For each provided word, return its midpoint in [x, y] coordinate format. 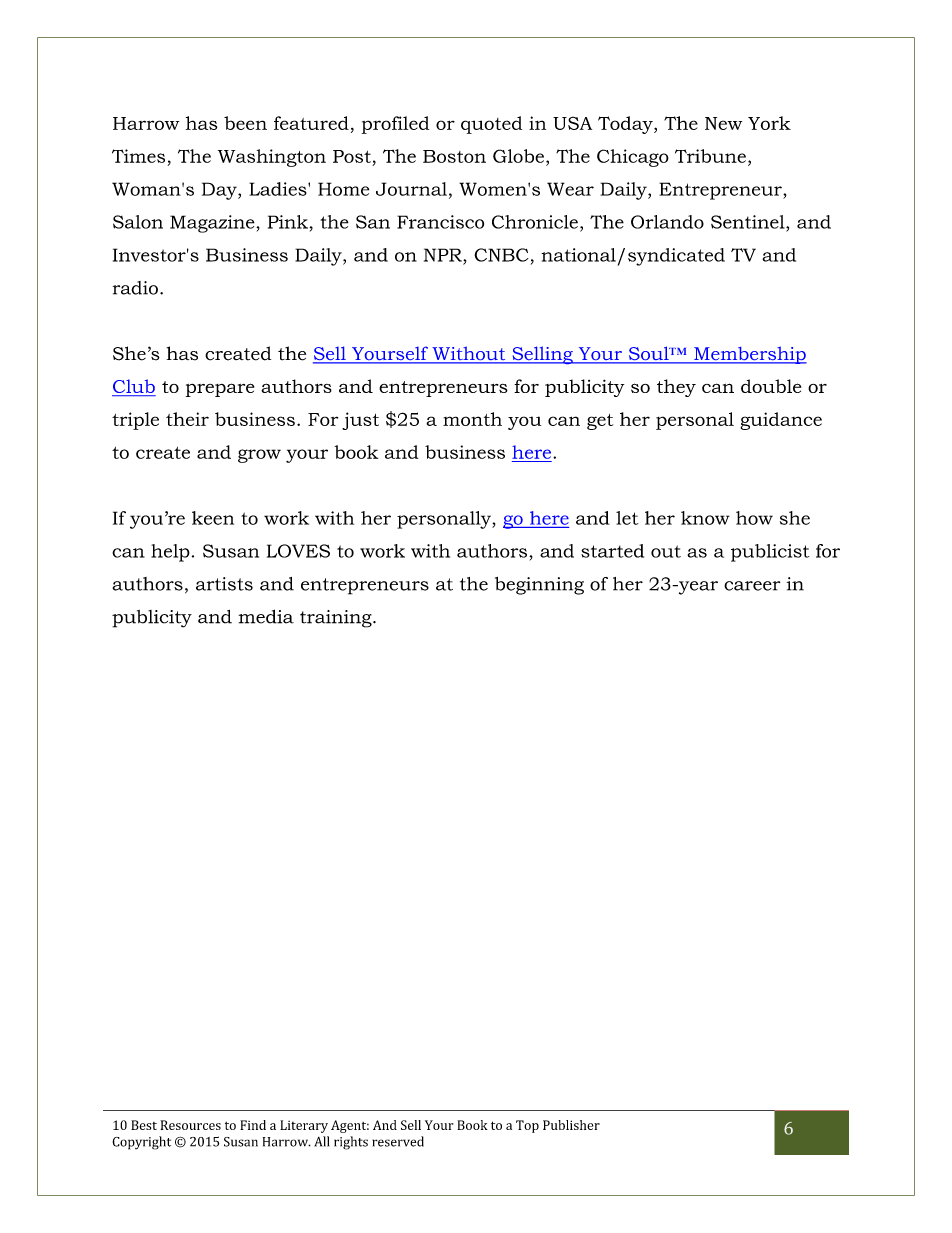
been [245, 123]
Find [253, 1125]
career [752, 586]
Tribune [710, 156]
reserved [398, 1141]
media [266, 616]
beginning [539, 586]
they [676, 388]
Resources [190, 1125]
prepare [220, 390]
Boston [454, 156]
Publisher [571, 1125]
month [472, 419]
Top [527, 1126]
